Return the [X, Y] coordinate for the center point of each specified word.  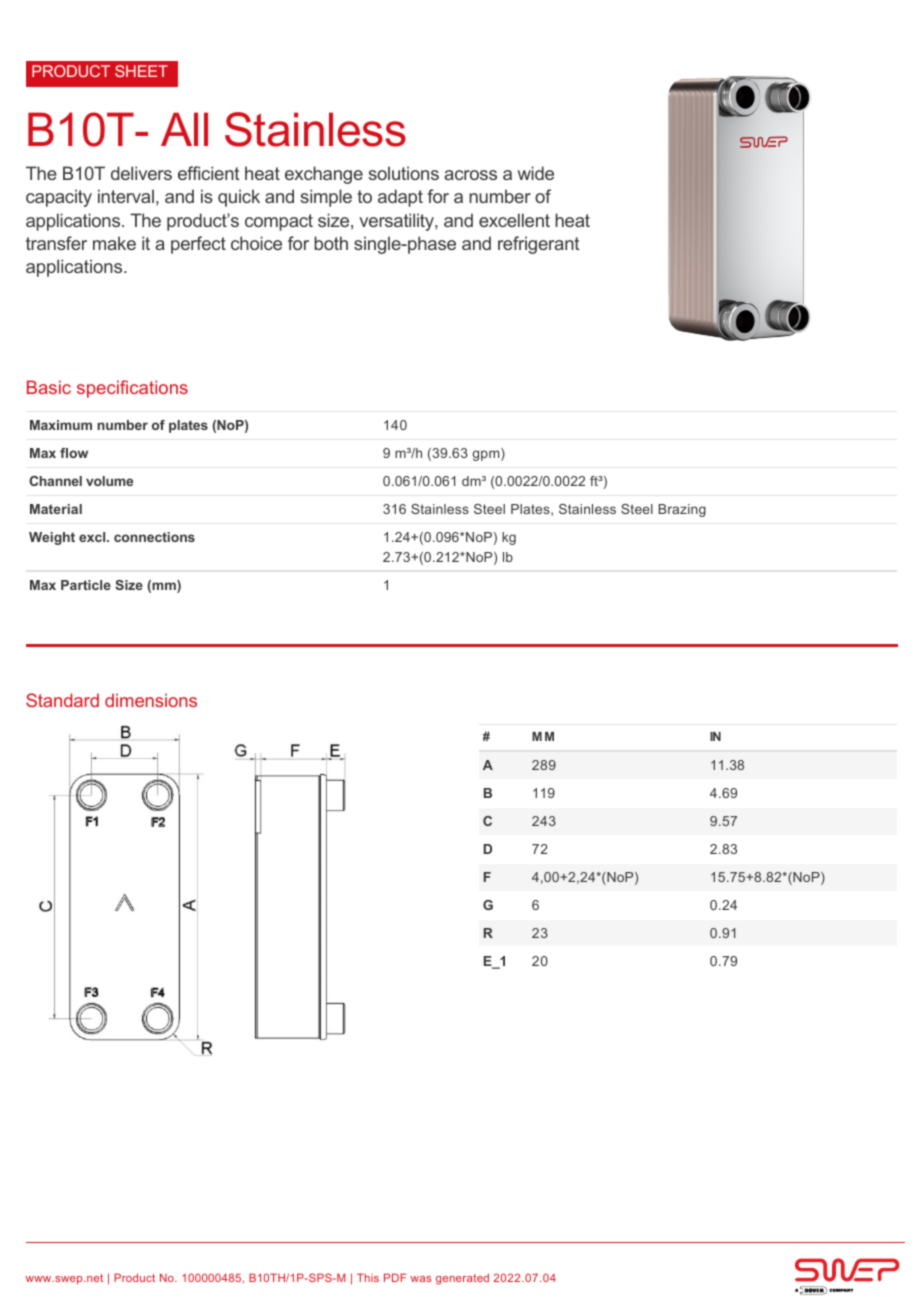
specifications [132, 389]
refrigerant [538, 245]
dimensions [151, 700]
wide [536, 173]
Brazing [682, 510]
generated [462, 1279]
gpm [487, 455]
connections [154, 537]
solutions [403, 173]
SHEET [141, 71]
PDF [395, 1277]
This [368, 1277]
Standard [62, 700]
